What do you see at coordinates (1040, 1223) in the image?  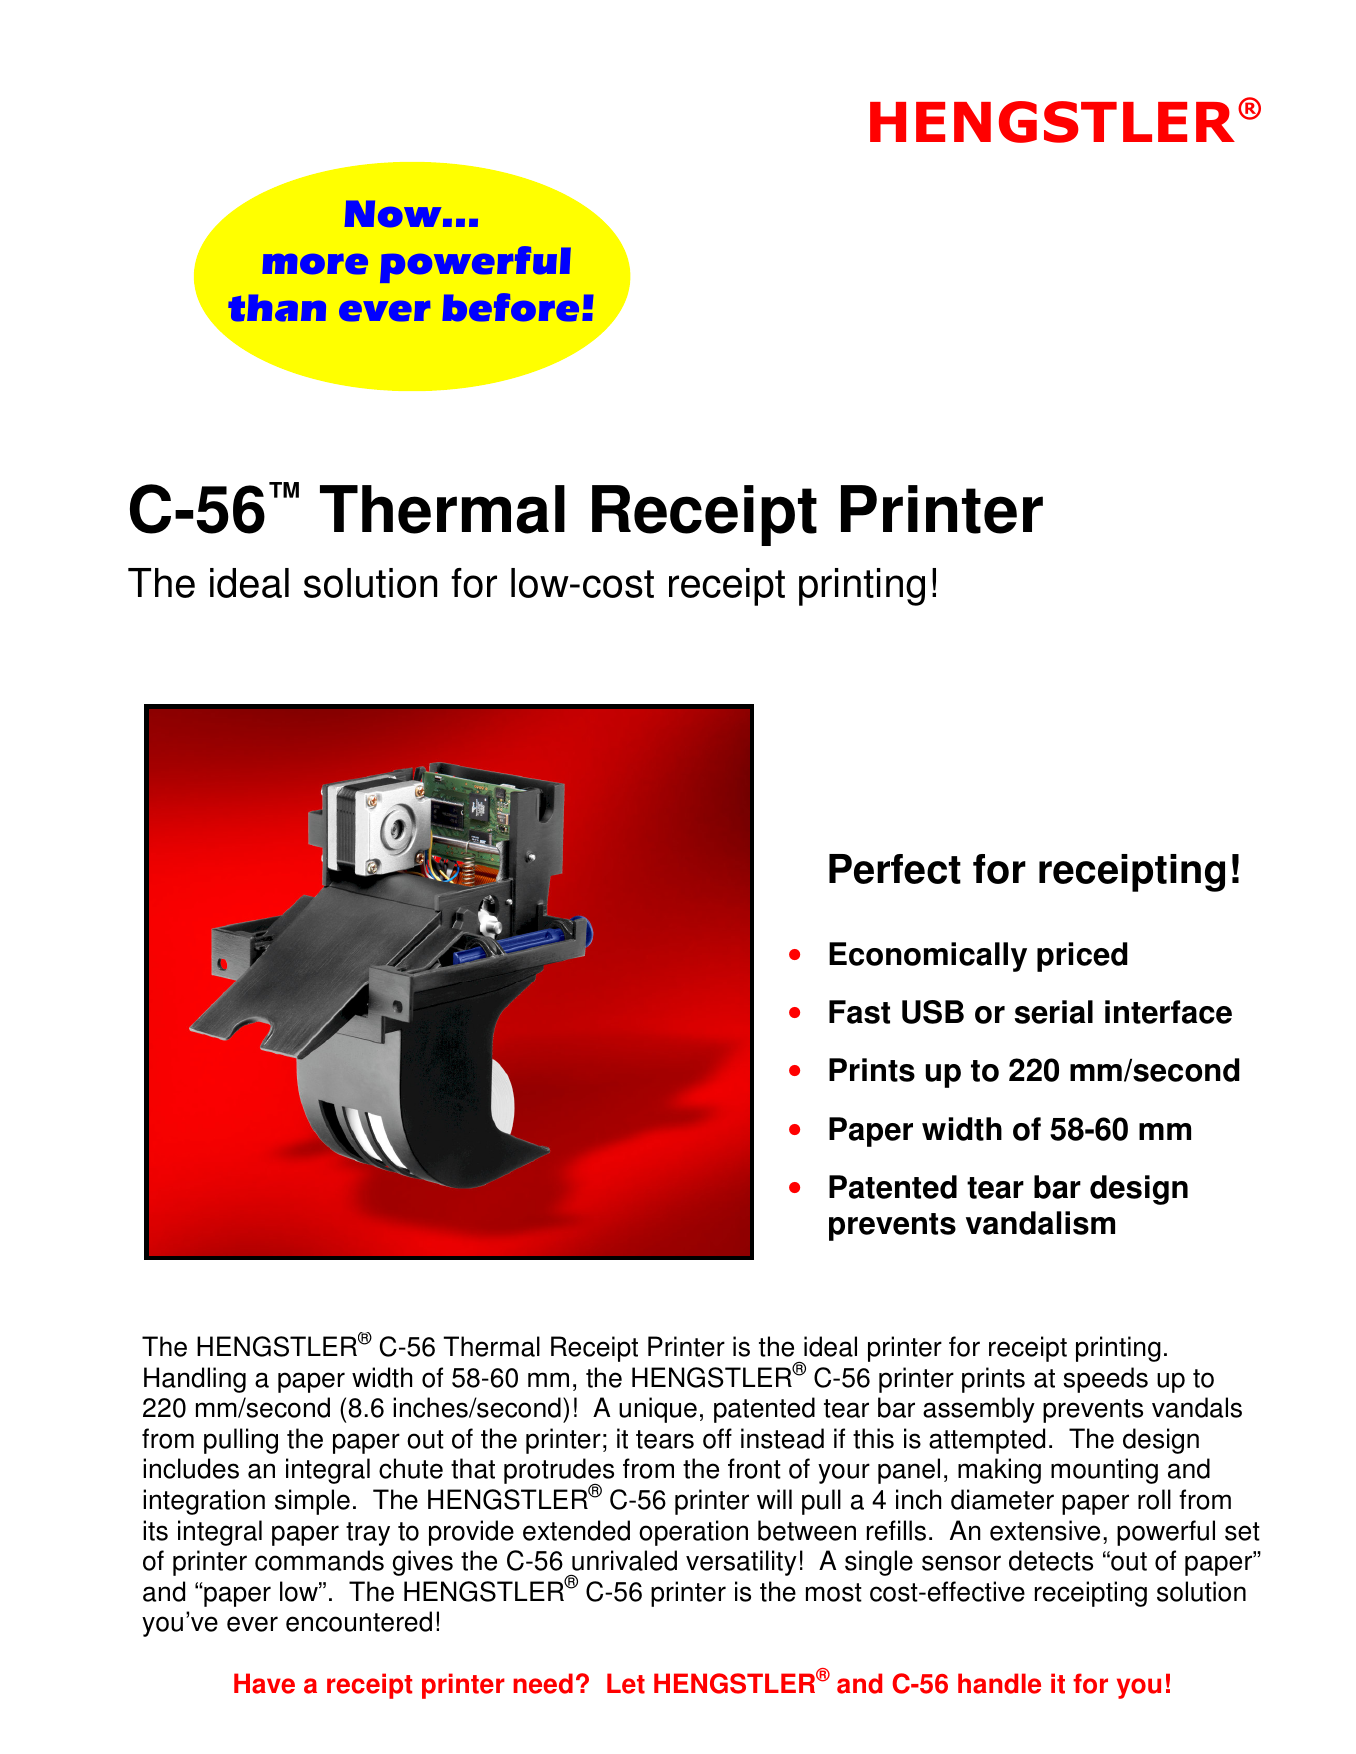 I see `vandalism` at bounding box center [1040, 1223].
